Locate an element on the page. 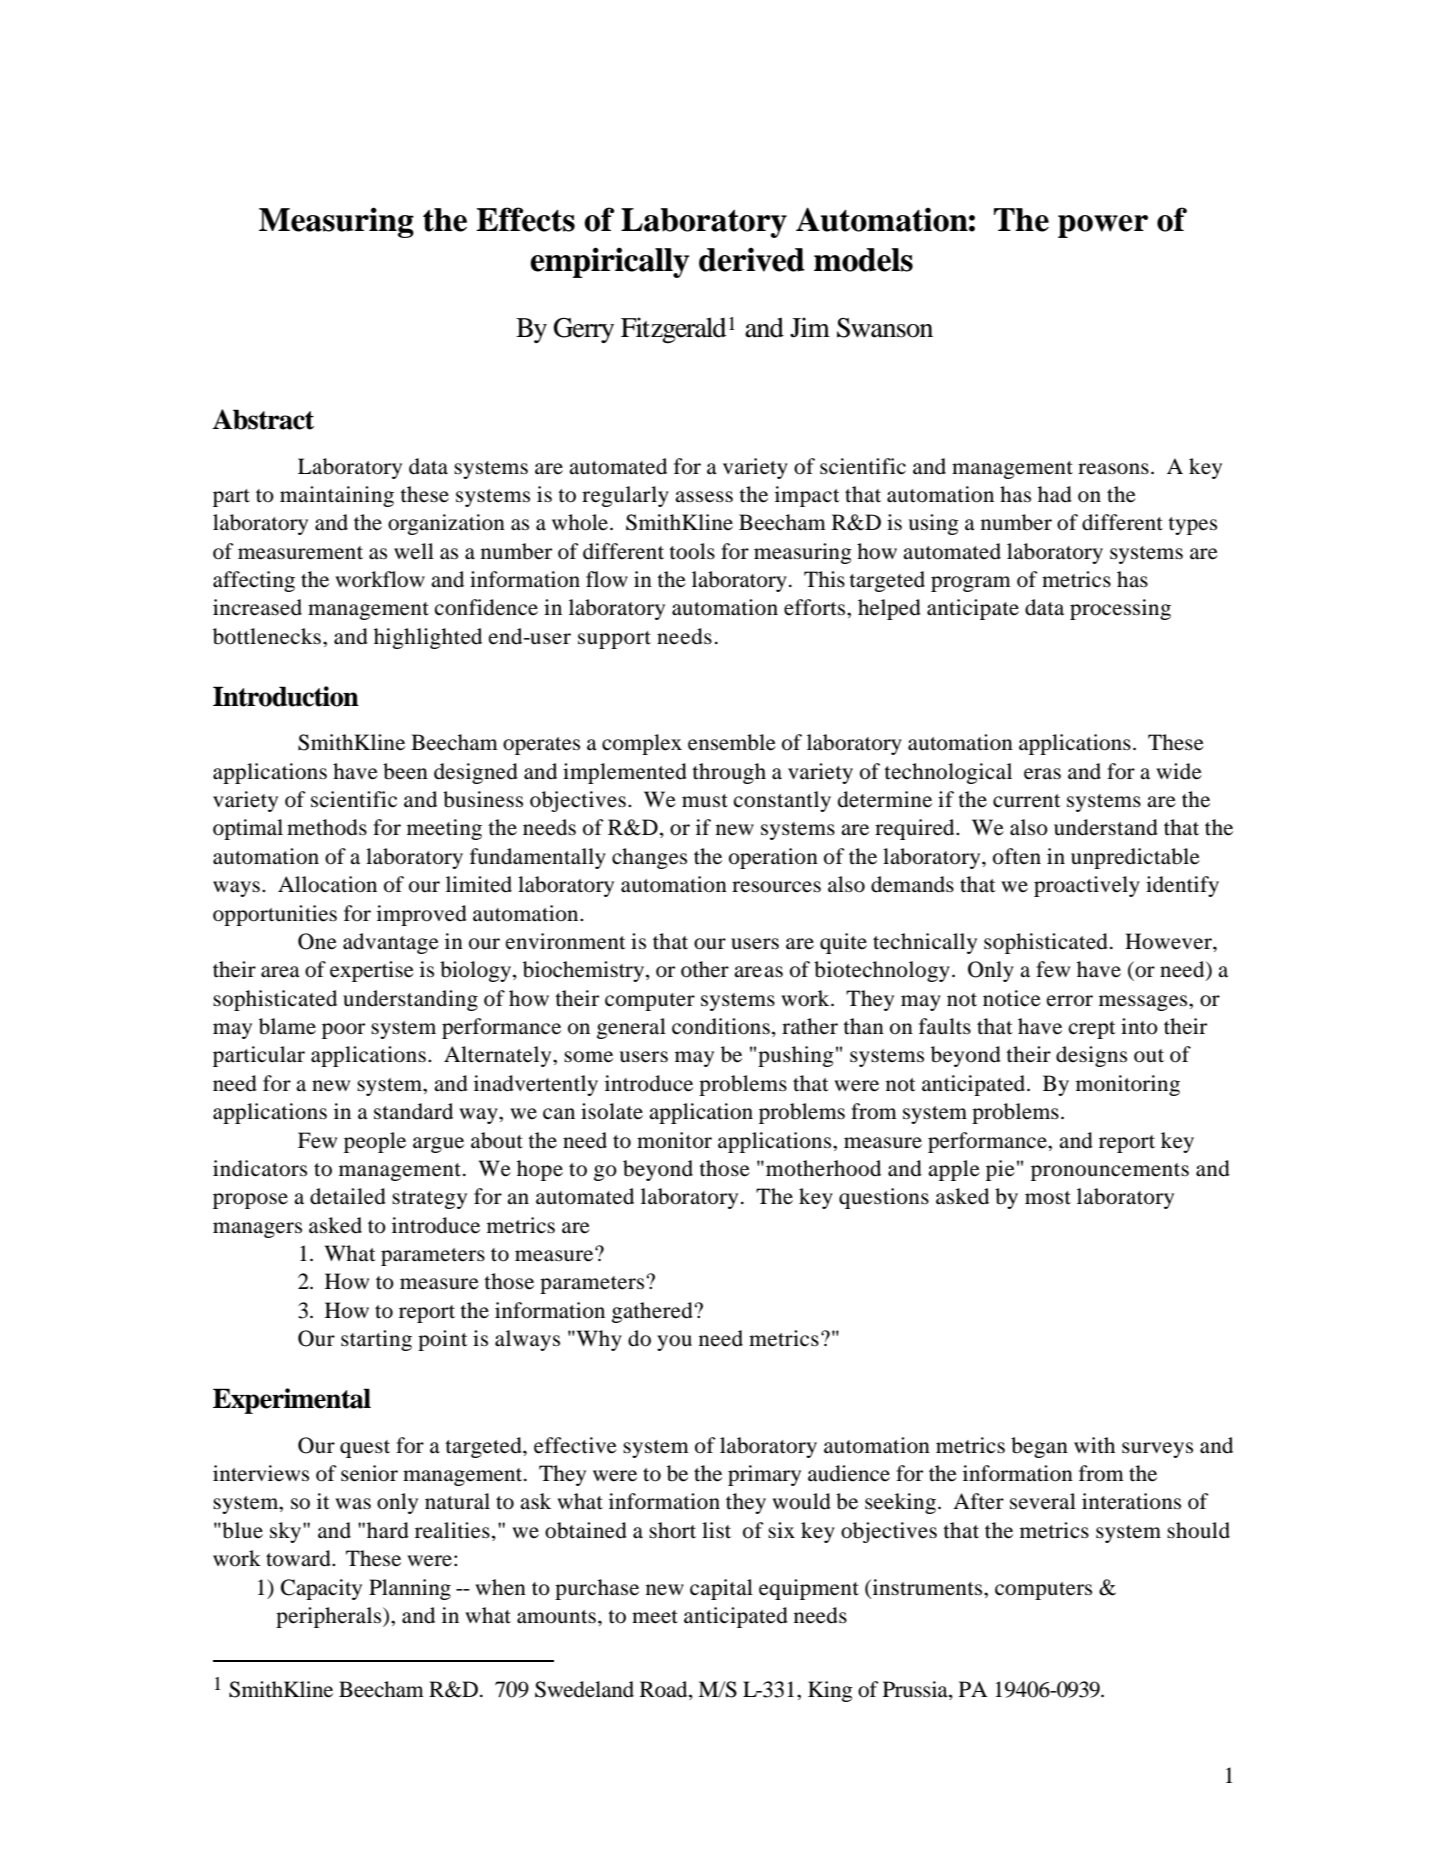 The height and width of the page is (1873, 1447). expertise is located at coordinates (372, 971).
